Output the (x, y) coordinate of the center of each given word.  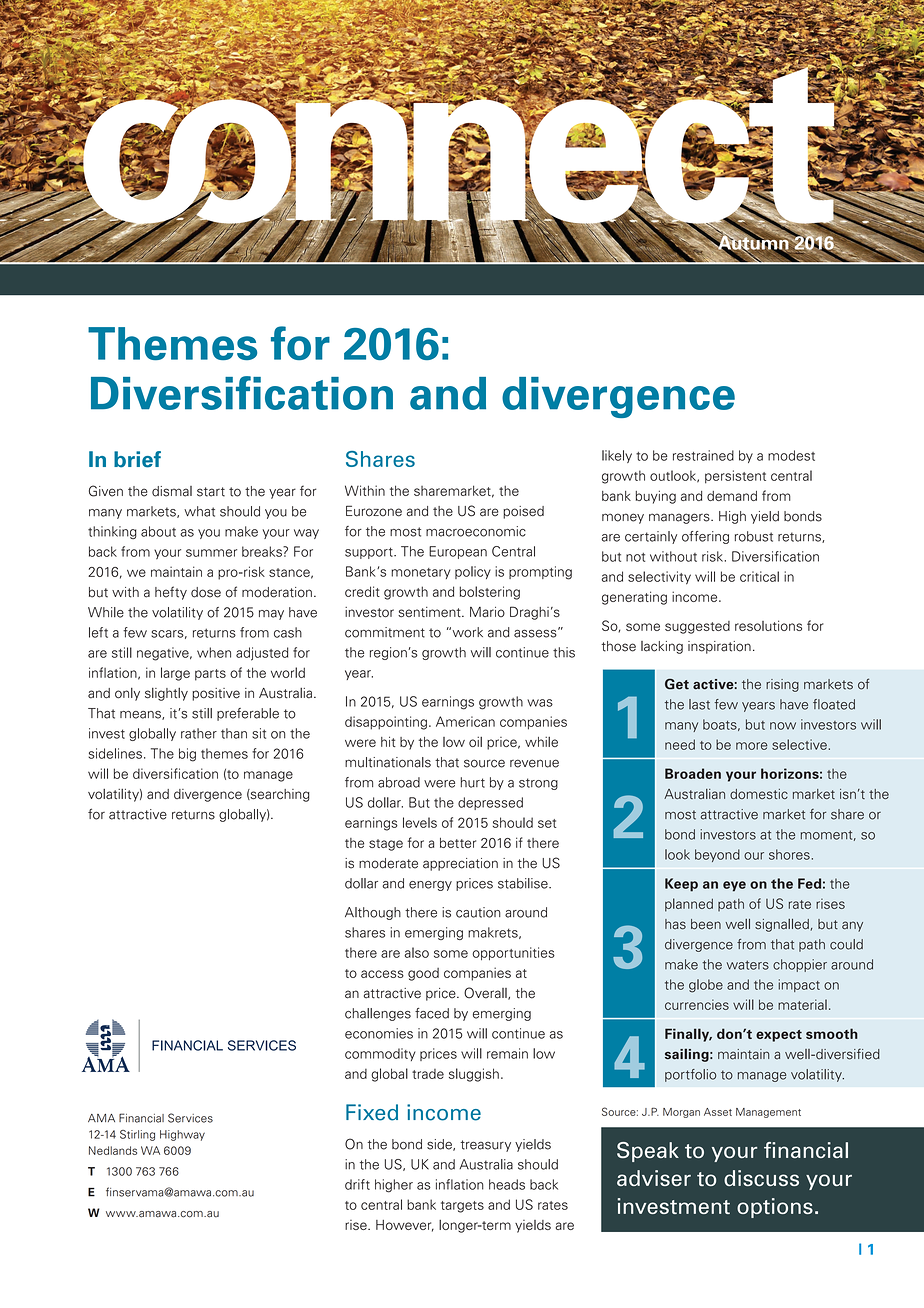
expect (779, 1036)
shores (789, 854)
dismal (172, 491)
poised (523, 512)
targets (462, 1207)
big (187, 755)
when (214, 652)
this (564, 652)
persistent (735, 477)
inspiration (719, 647)
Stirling (137, 1135)
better (458, 843)
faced (432, 1013)
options (775, 1208)
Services (190, 1118)
